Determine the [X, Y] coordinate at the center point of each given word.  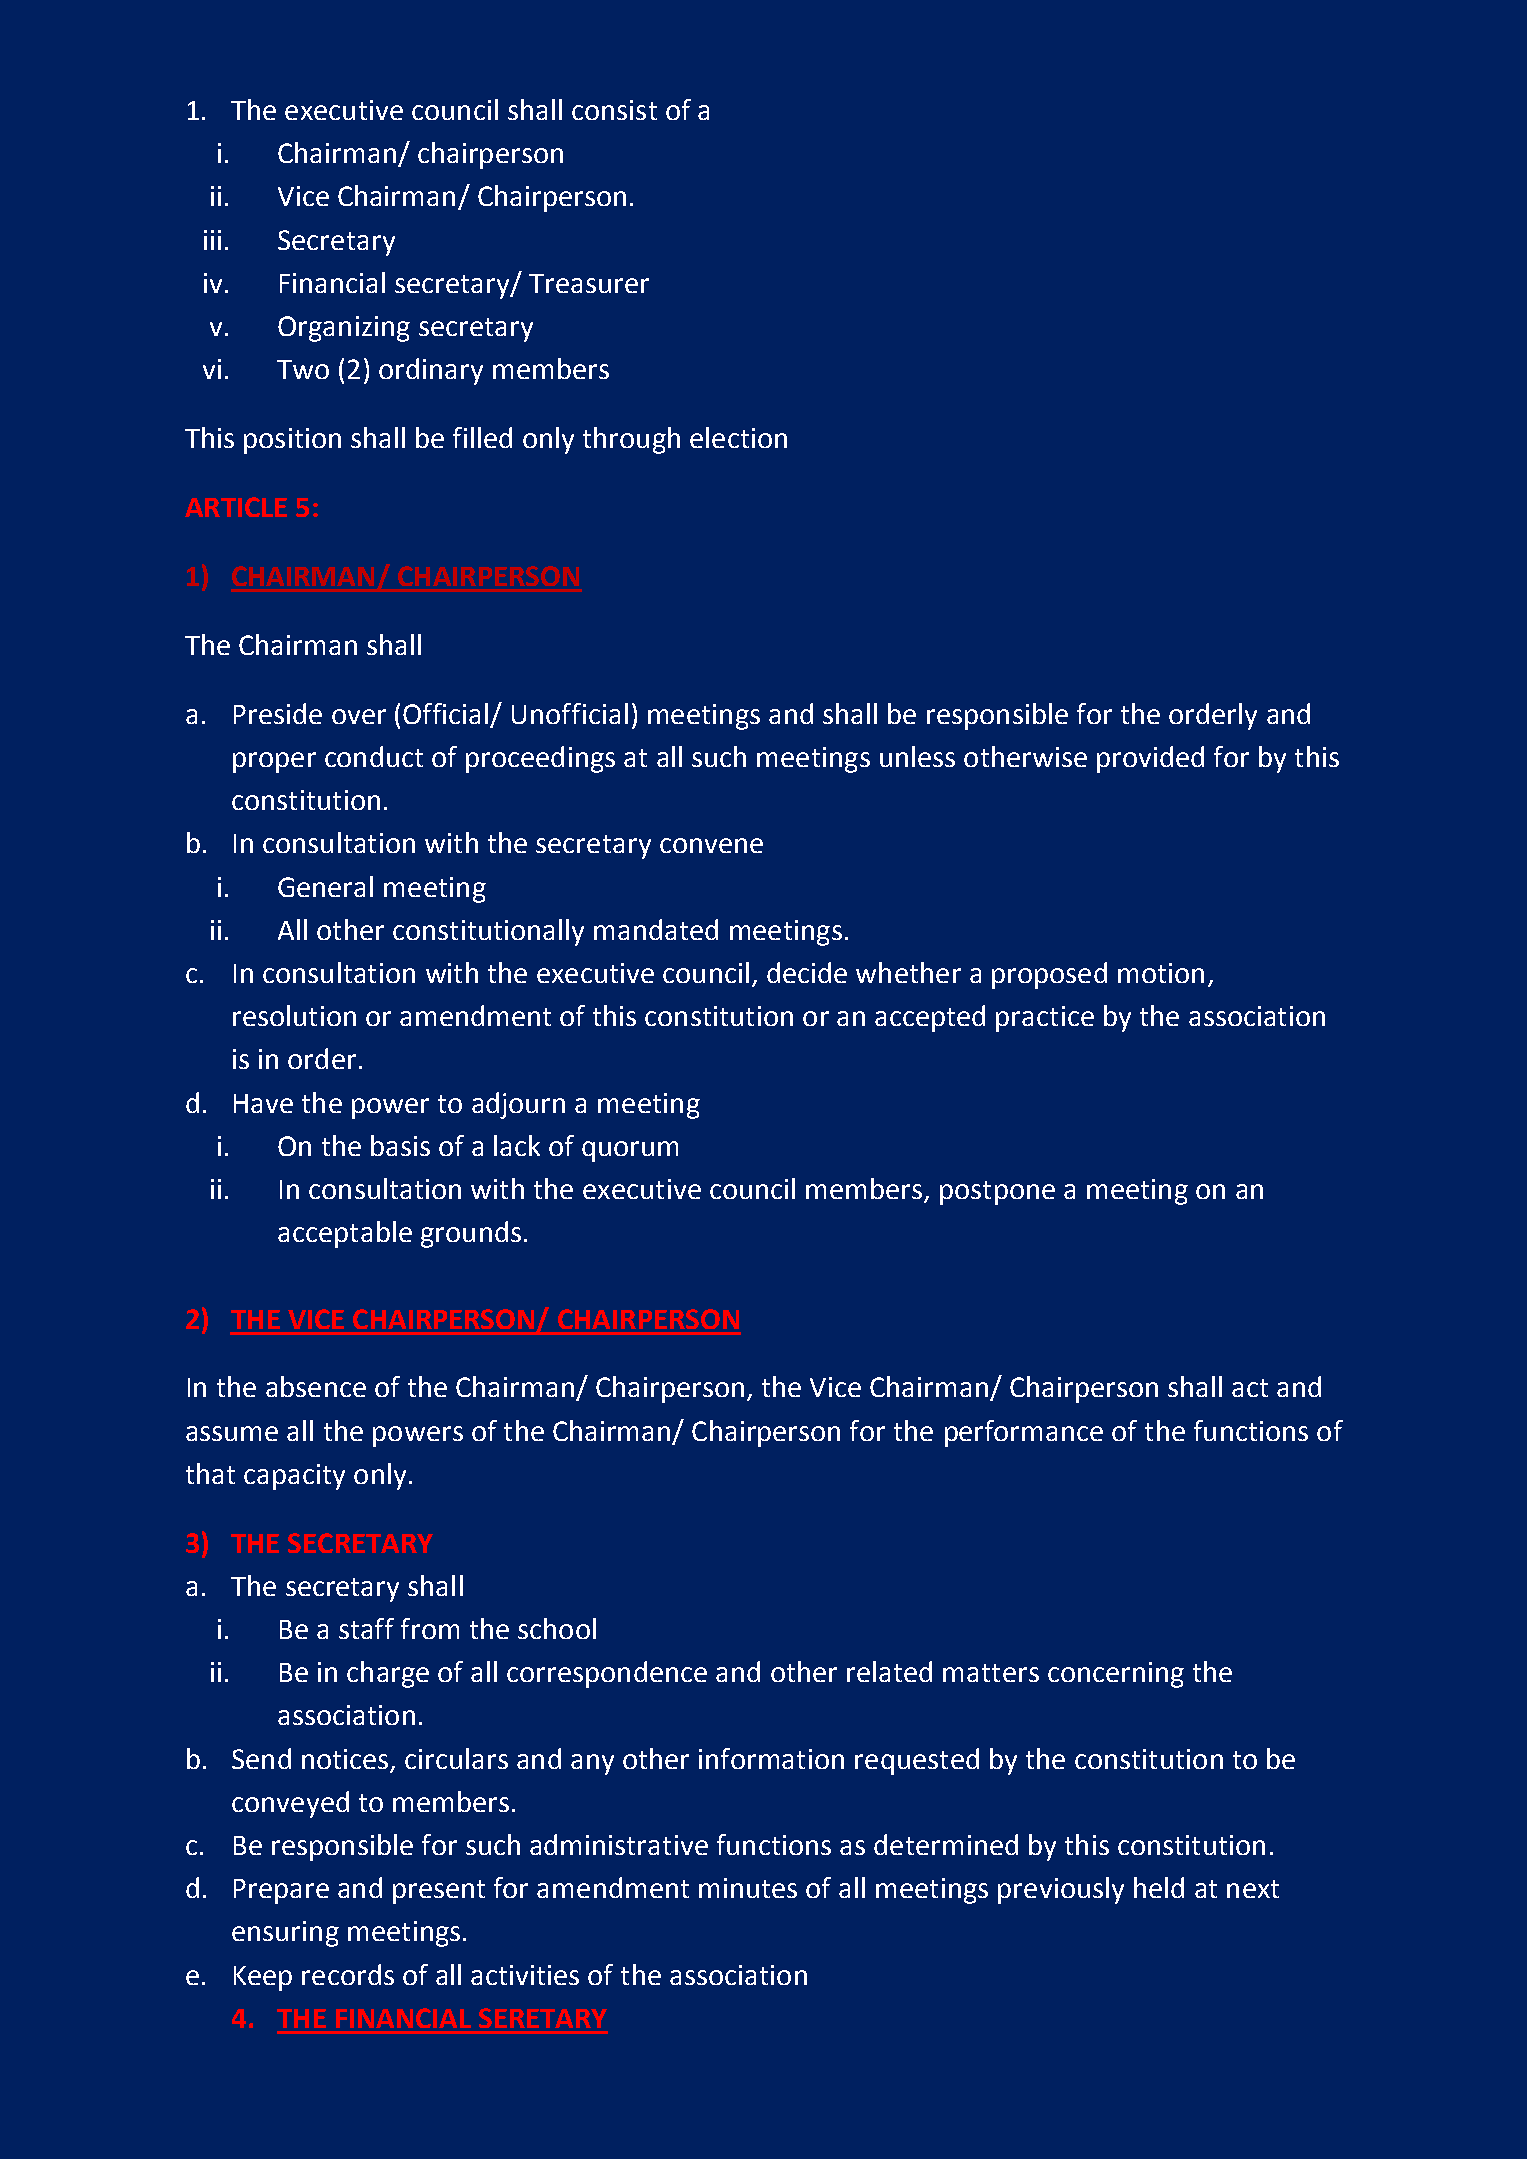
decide [807, 972]
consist [614, 110]
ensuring [285, 1934]
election [738, 437]
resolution [294, 1015]
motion [1161, 973]
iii [212, 240]
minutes [748, 1888]
